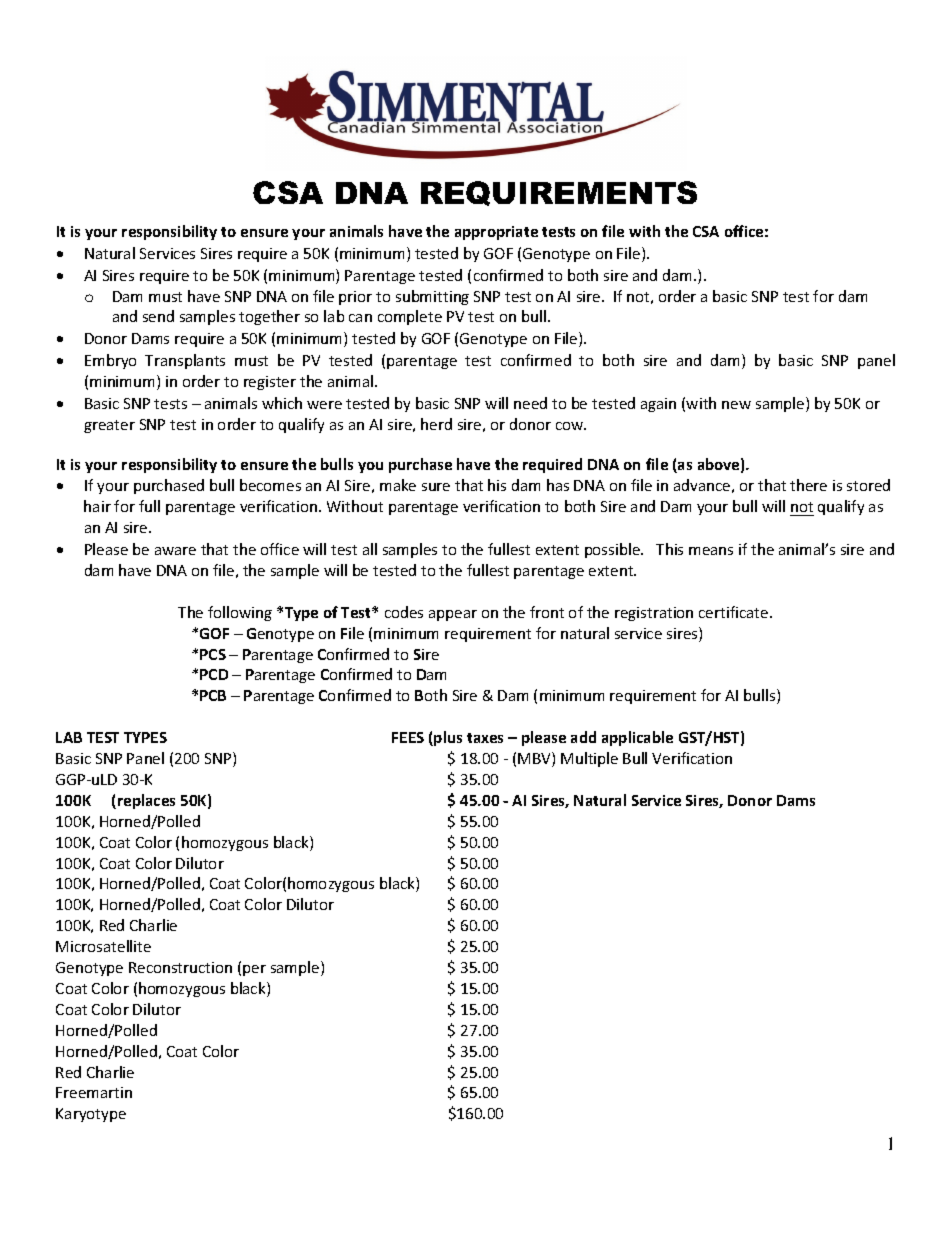 The width and height of the document is (952, 1233). I want to click on appropriate, so click(496, 233).
